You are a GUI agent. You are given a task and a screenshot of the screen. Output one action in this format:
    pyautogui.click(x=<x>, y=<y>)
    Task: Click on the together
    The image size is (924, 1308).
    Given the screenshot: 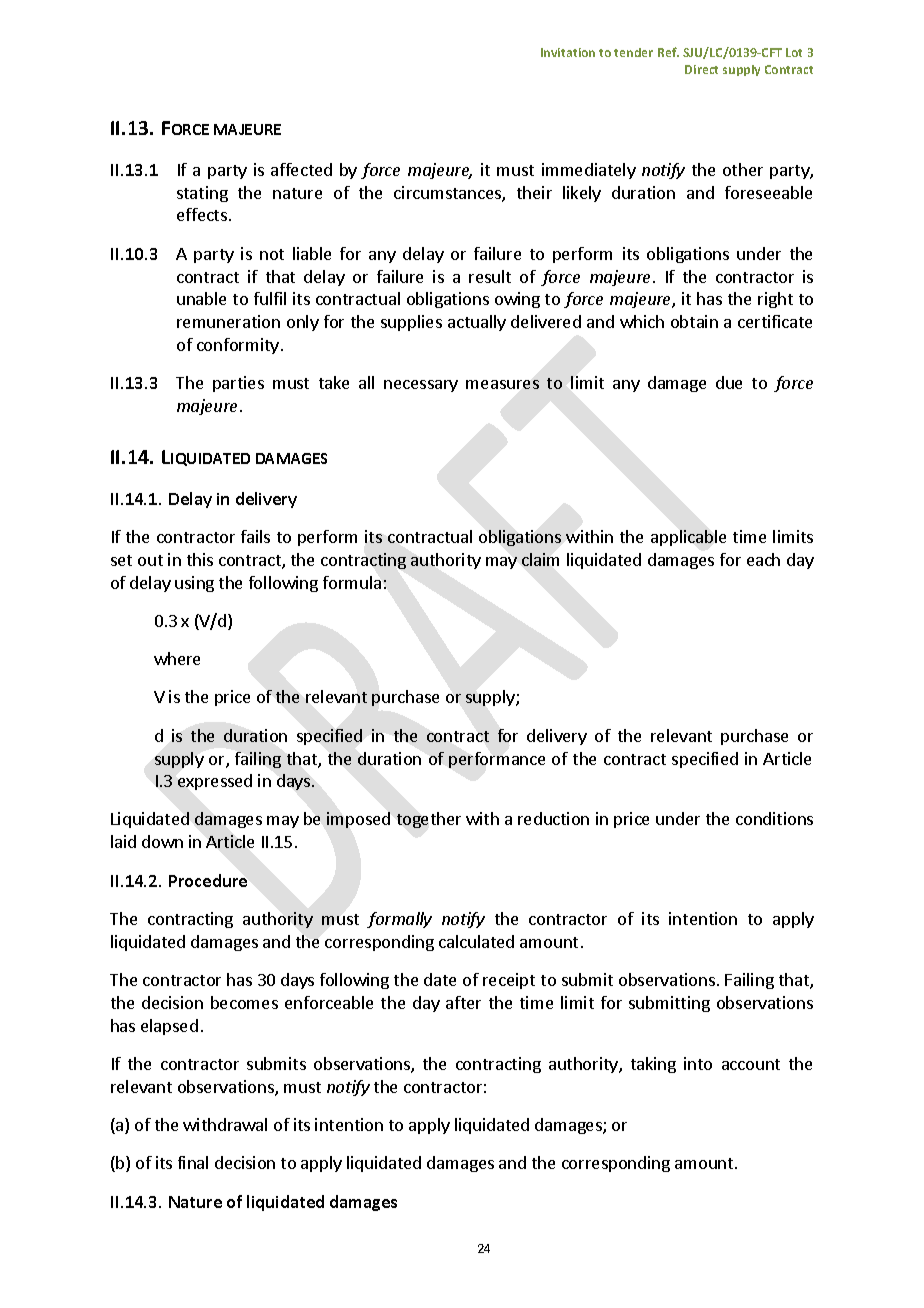 What is the action you would take?
    pyautogui.click(x=429, y=820)
